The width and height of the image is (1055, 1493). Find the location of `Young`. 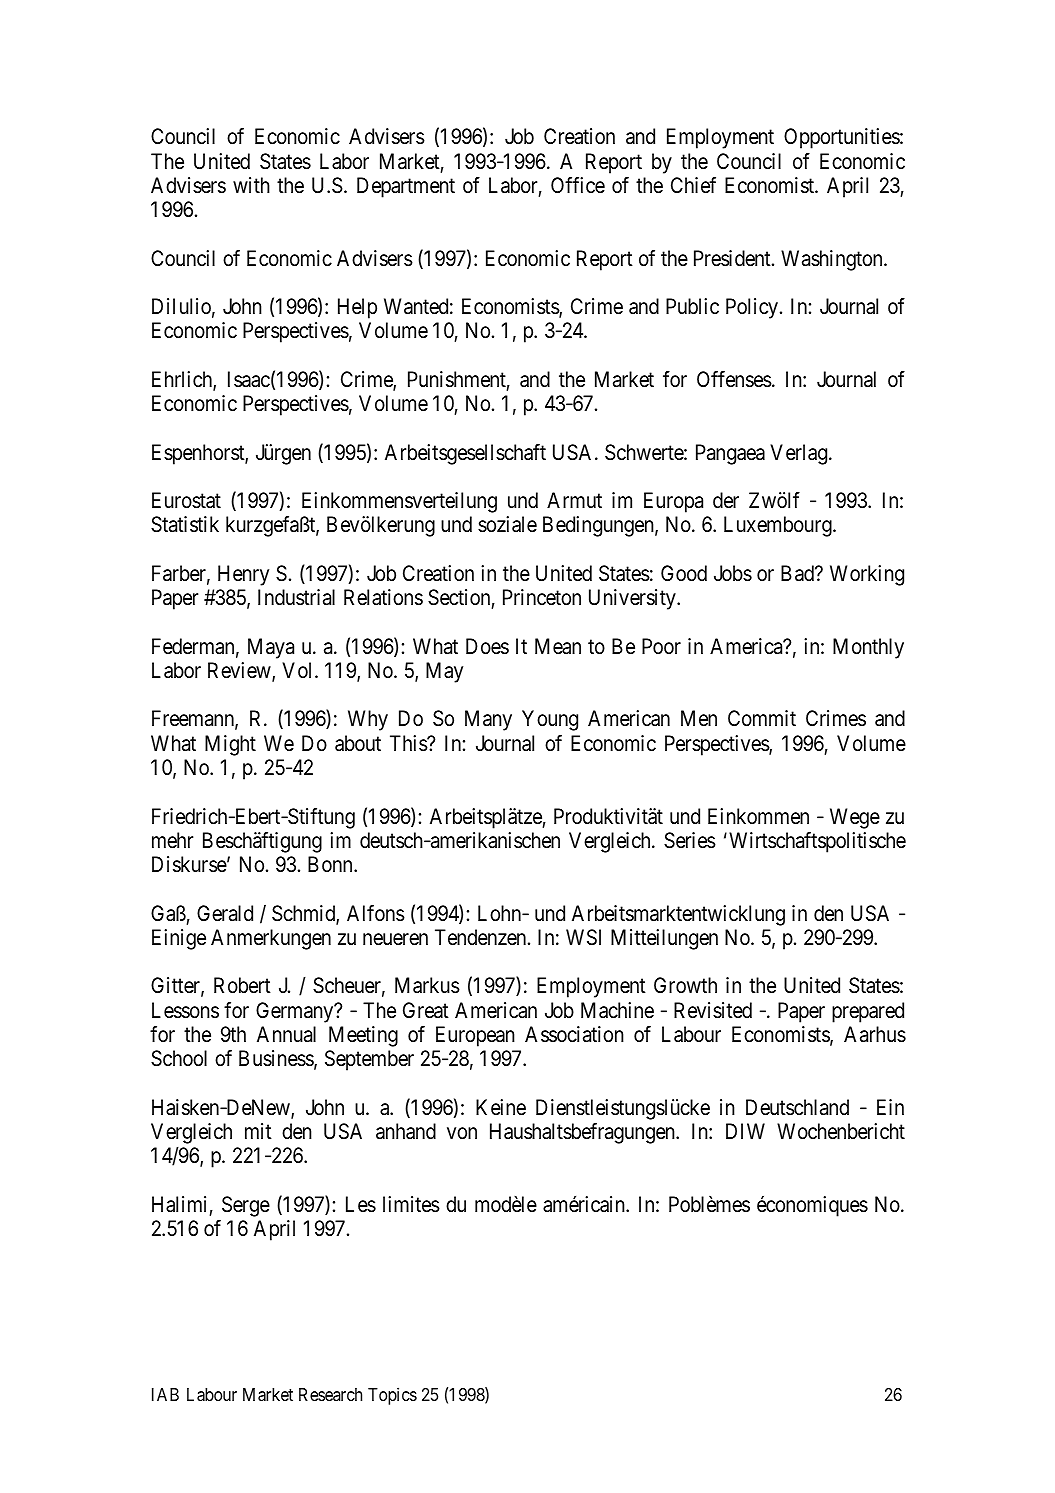

Young is located at coordinates (550, 720).
